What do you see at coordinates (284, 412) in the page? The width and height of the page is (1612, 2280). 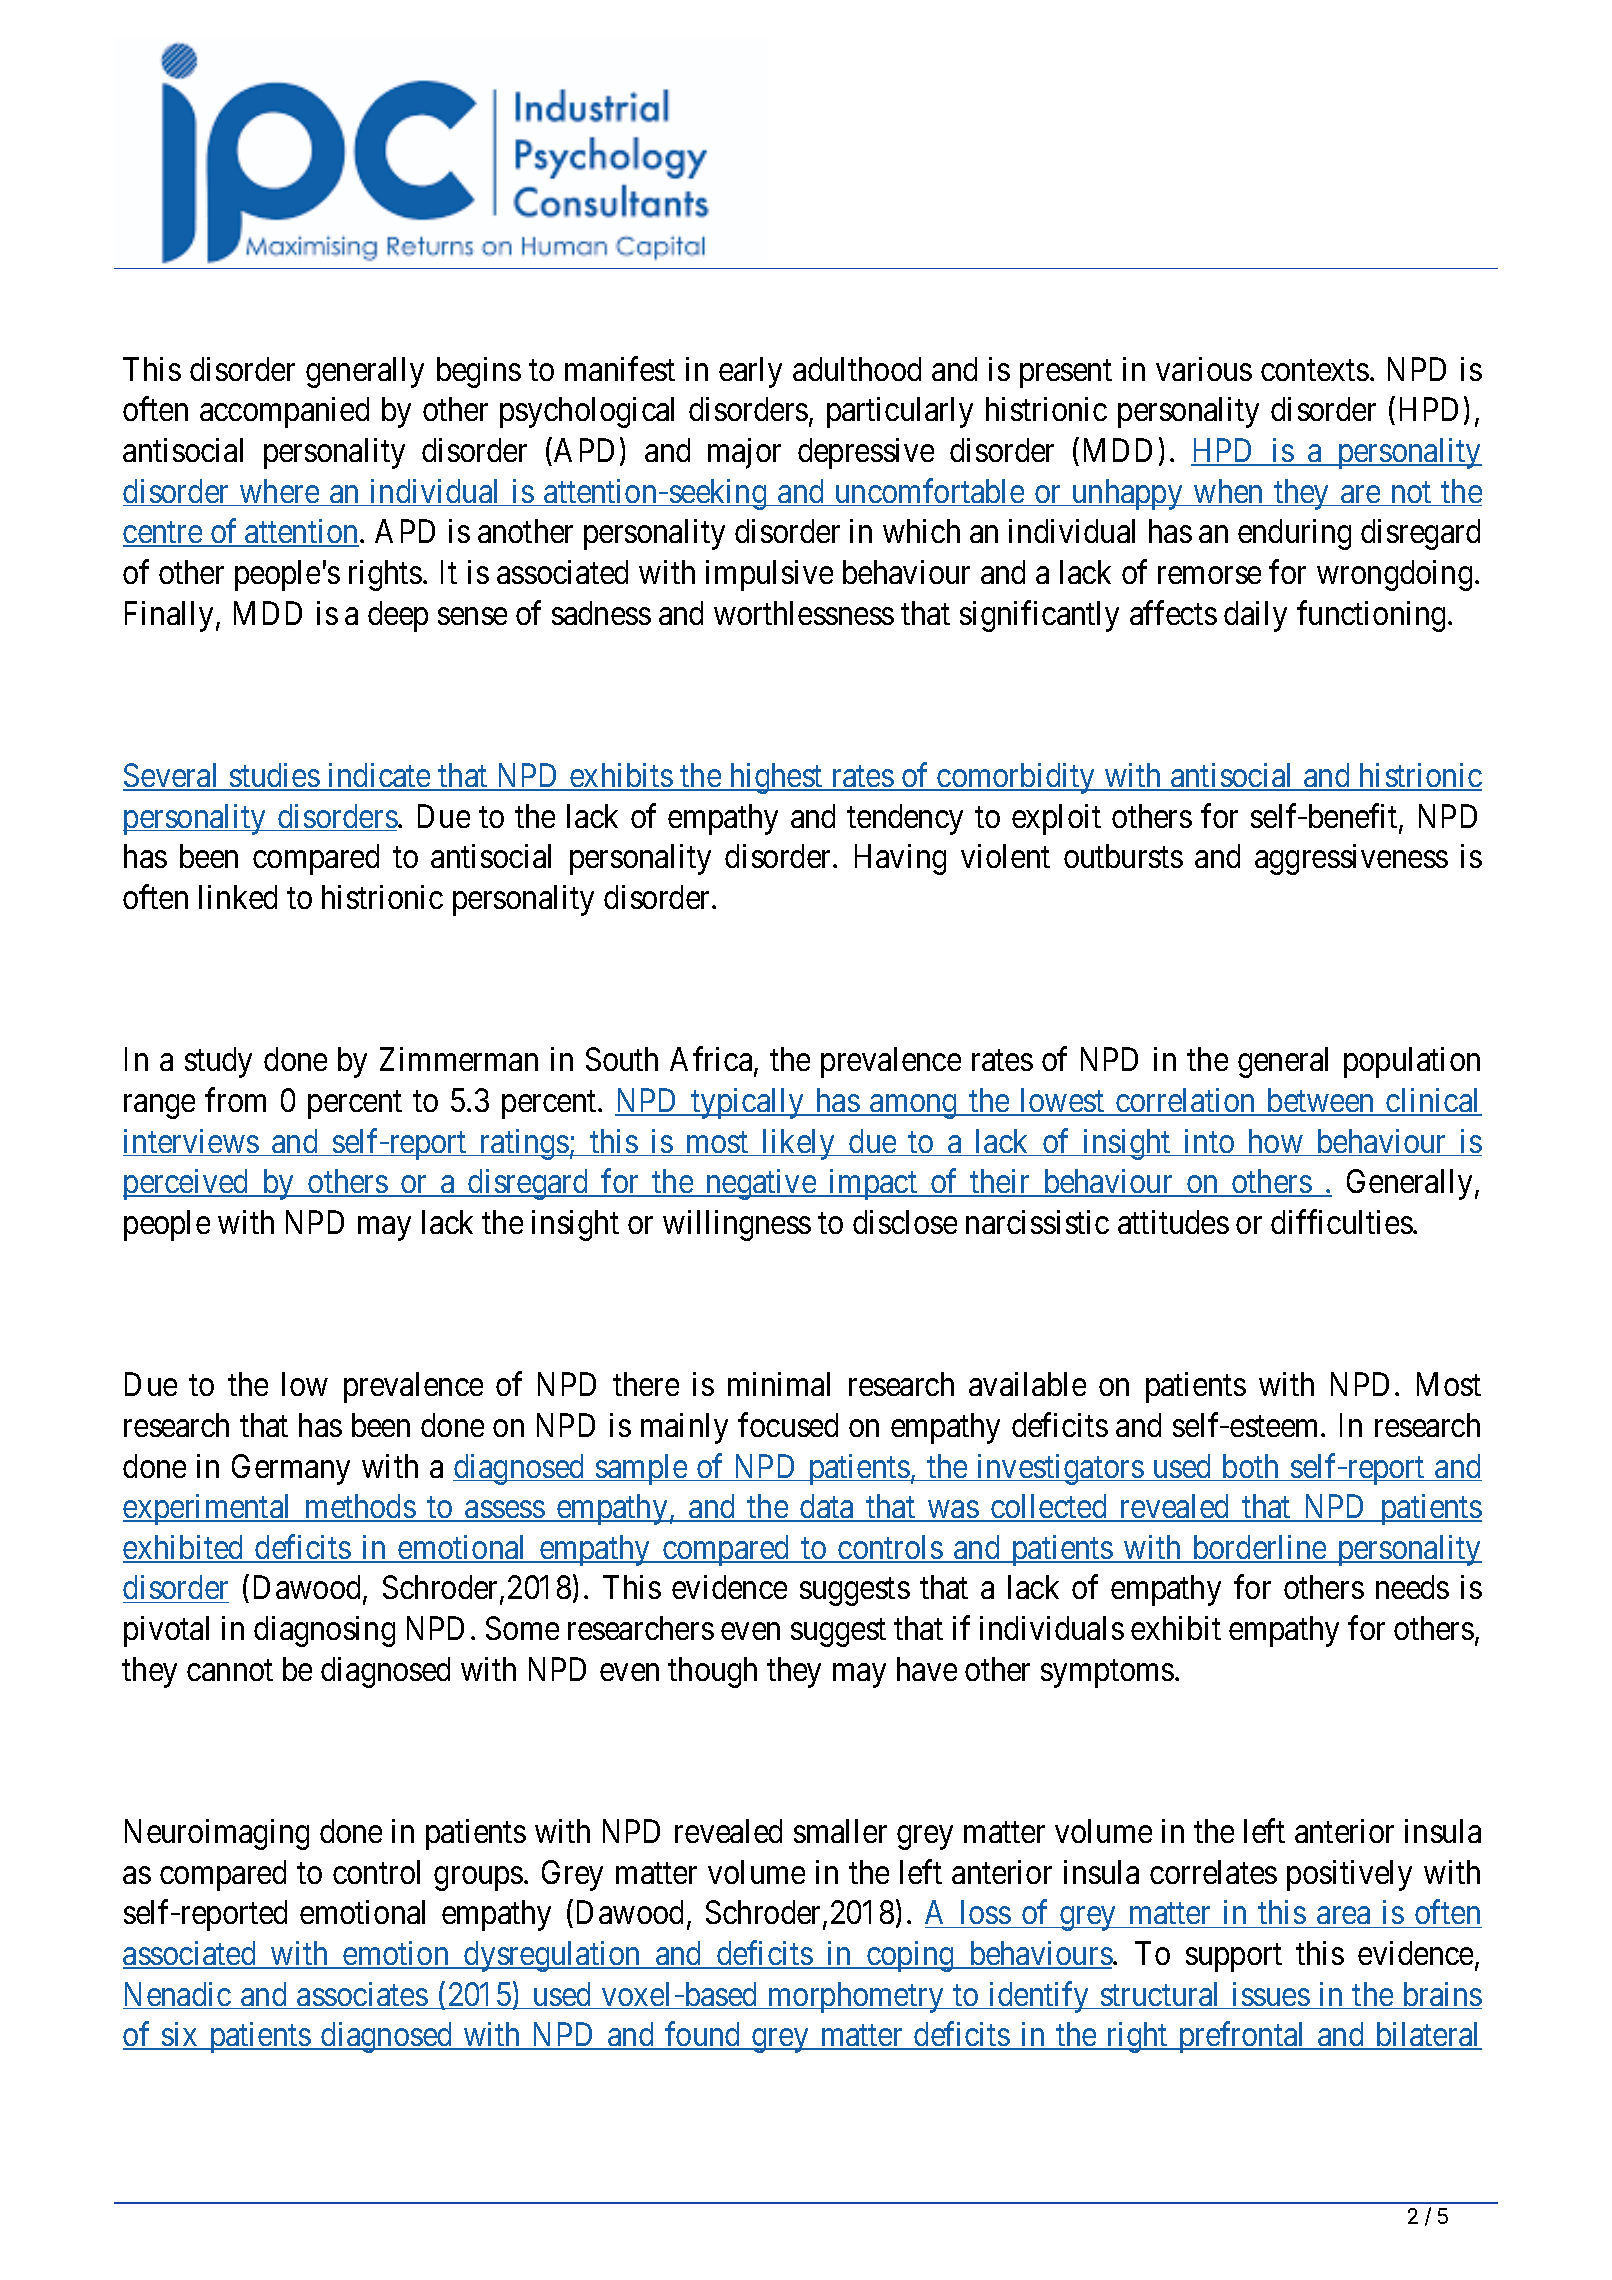 I see `accompanied` at bounding box center [284, 412].
